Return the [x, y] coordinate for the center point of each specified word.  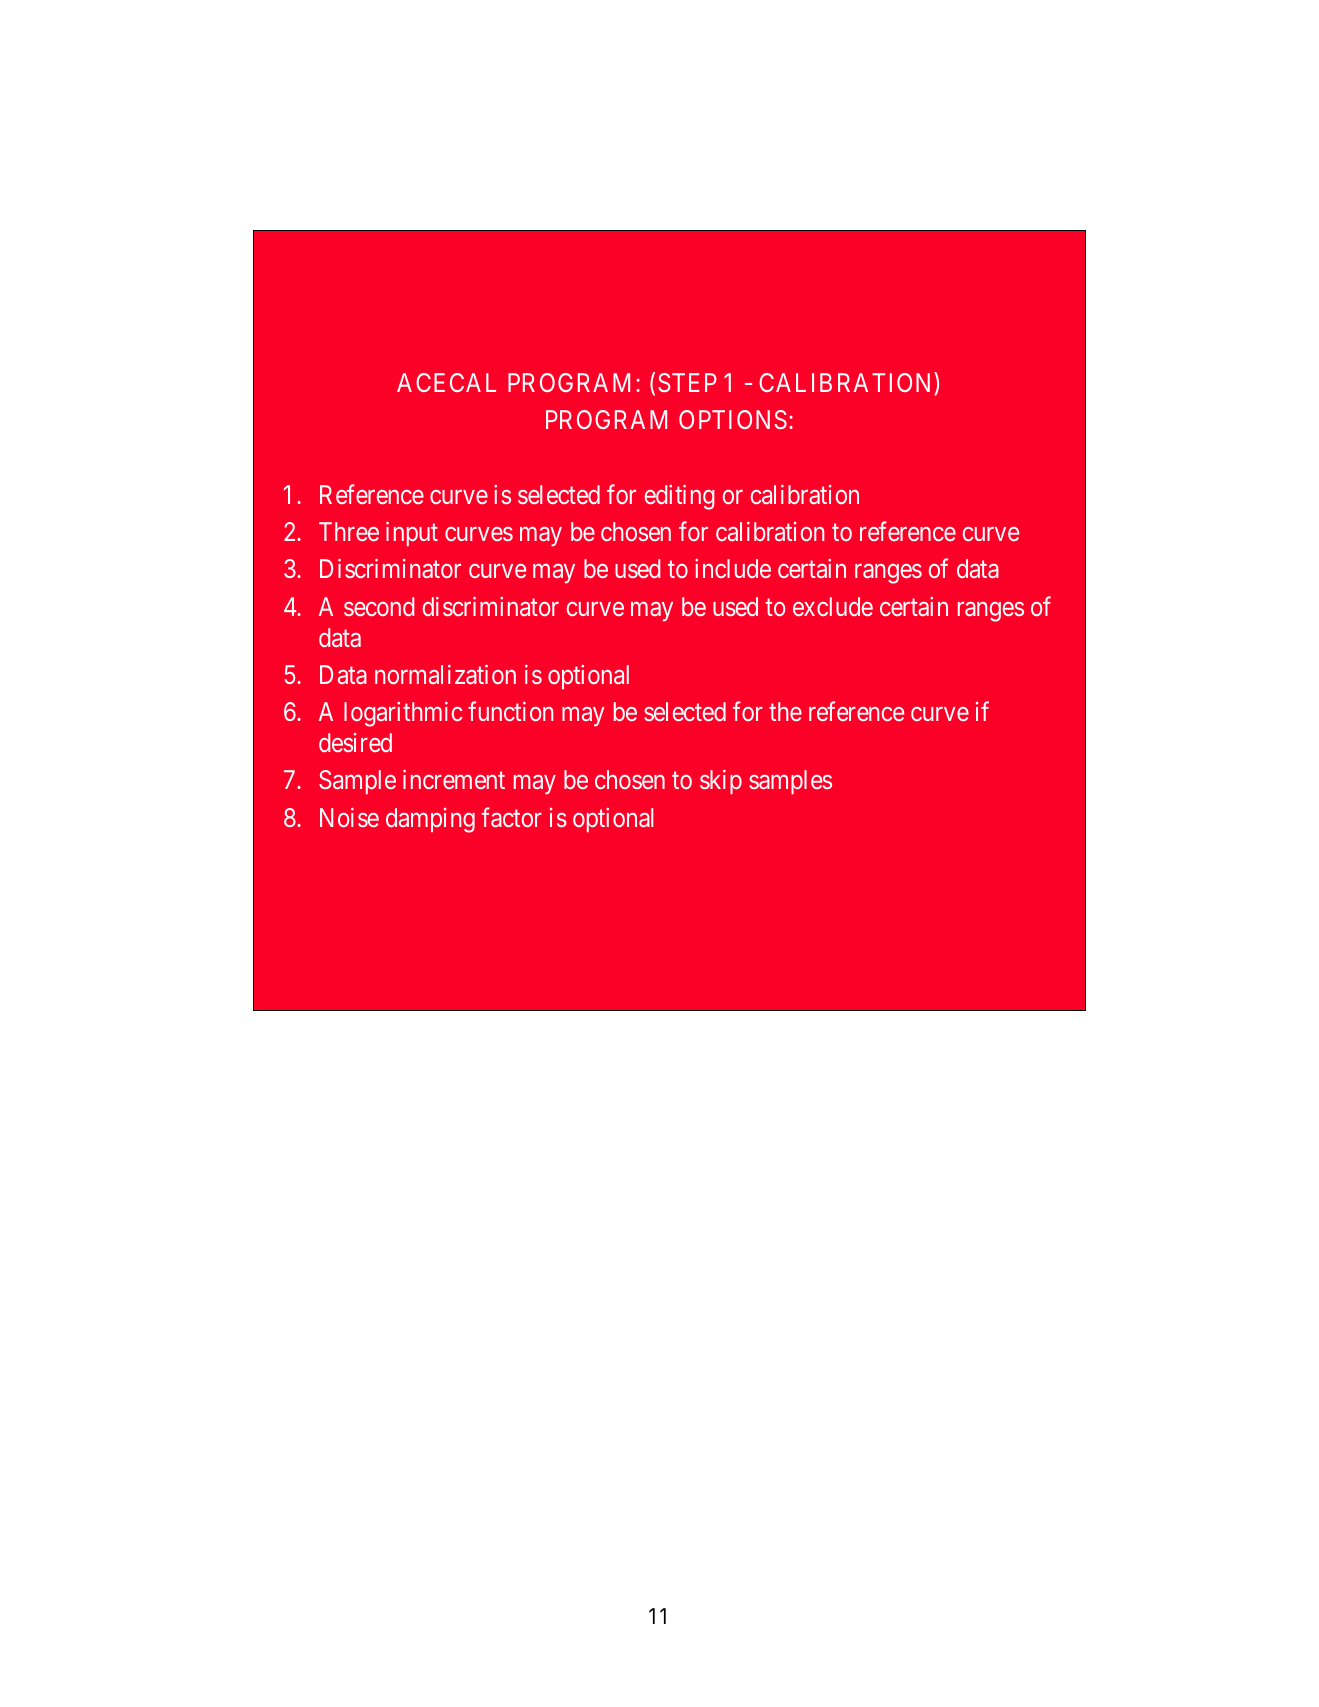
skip [721, 782]
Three [349, 531]
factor [512, 817]
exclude [833, 606]
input [412, 534]
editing [679, 497]
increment [454, 779]
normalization [445, 674]
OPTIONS [733, 419]
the [785, 711]
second [379, 606]
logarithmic [403, 714]
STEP [687, 382]
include [733, 568]
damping [430, 820]
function [510, 711]
